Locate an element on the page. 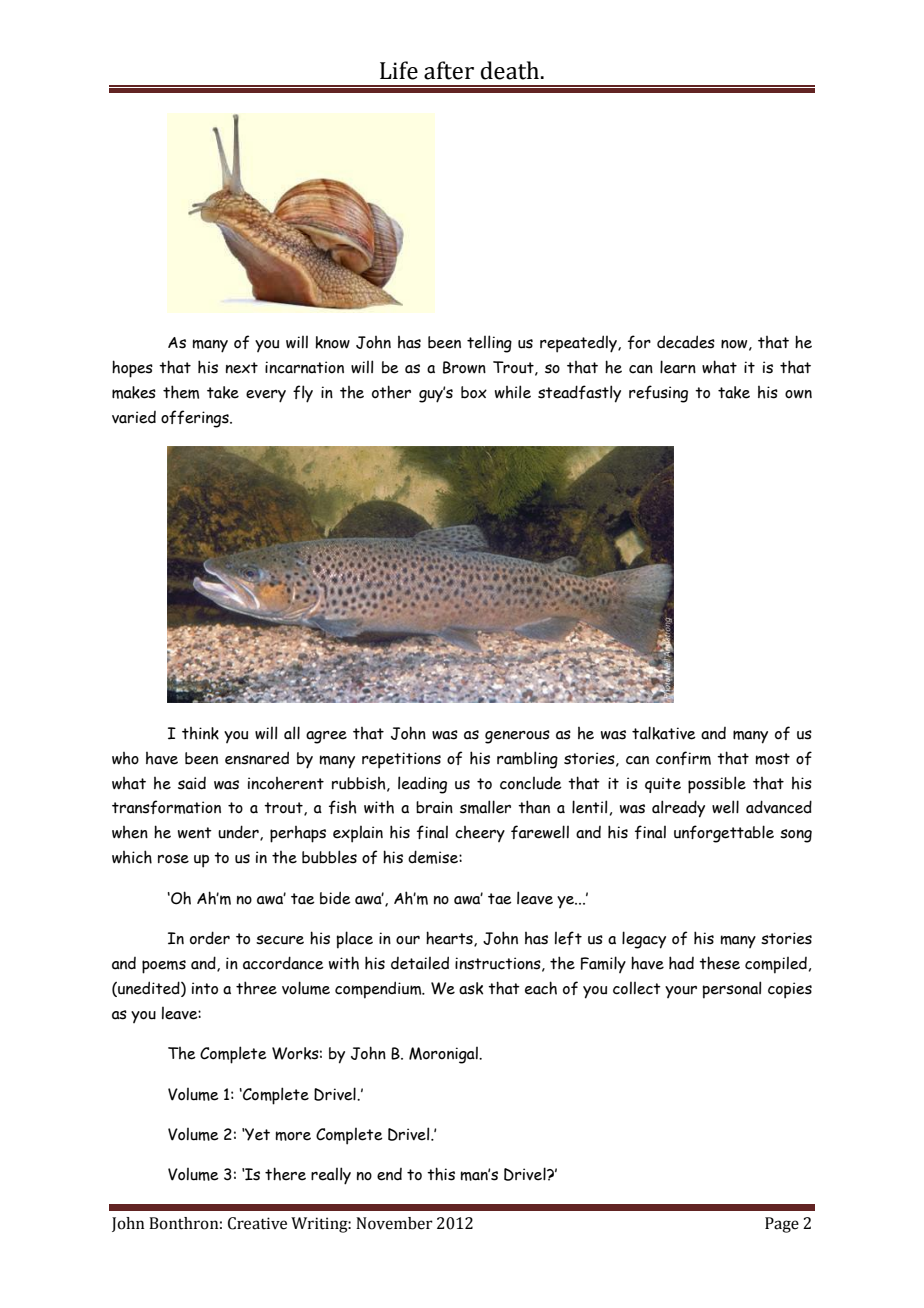  think is located at coordinates (200, 733).
